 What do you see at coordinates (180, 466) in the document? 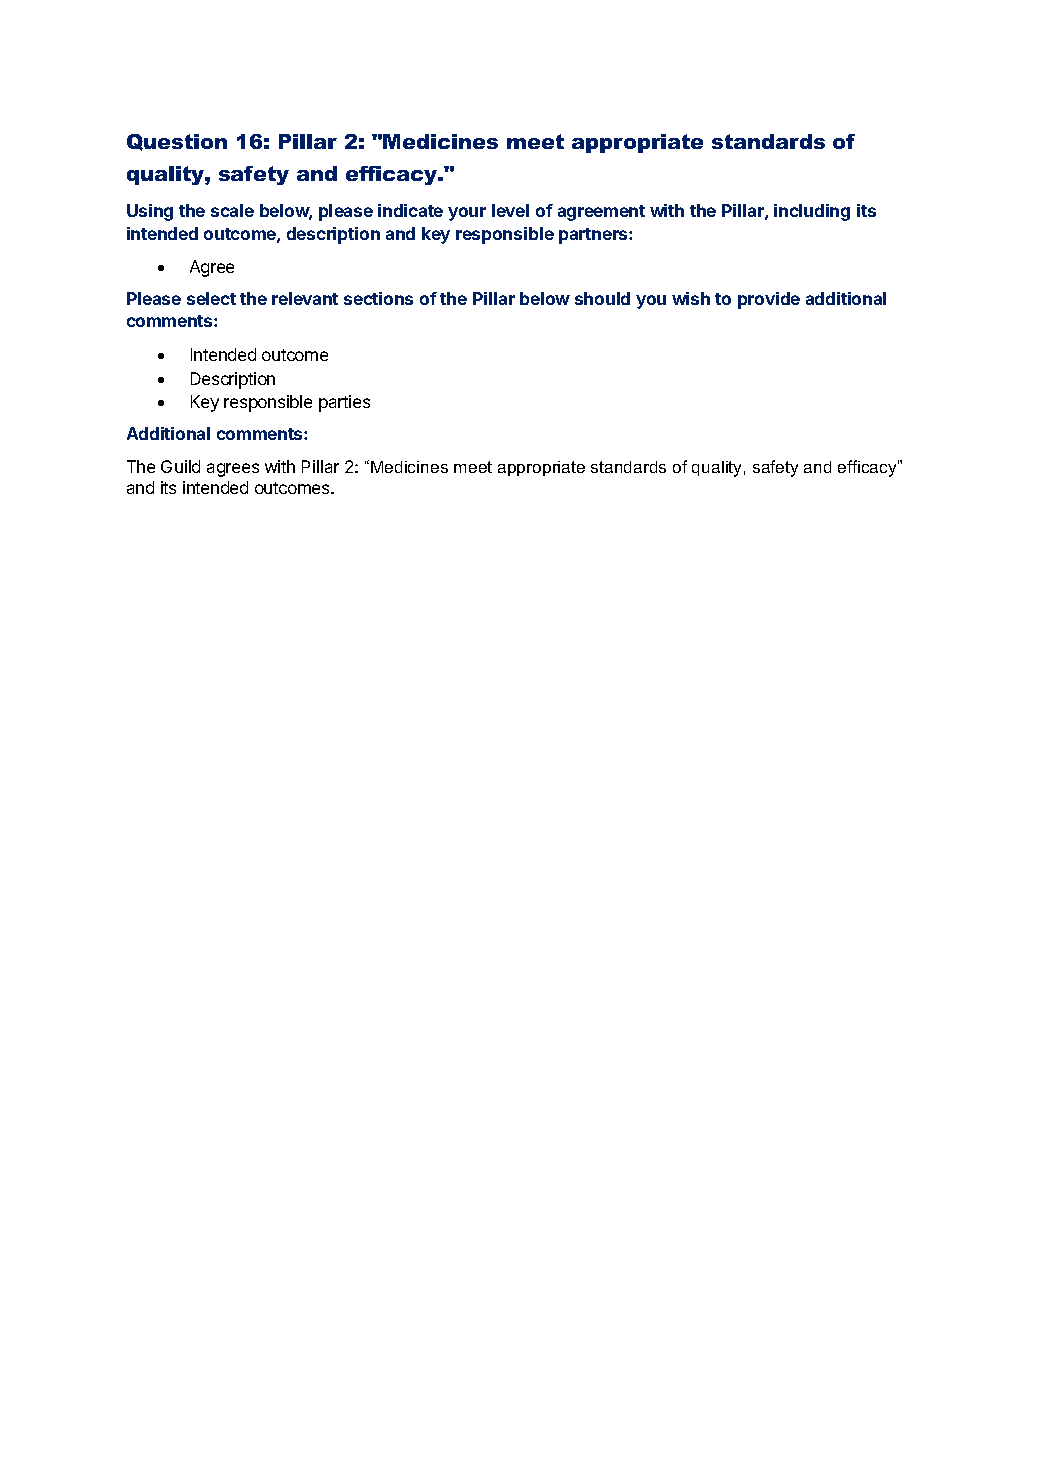
I see `Guild` at bounding box center [180, 466].
